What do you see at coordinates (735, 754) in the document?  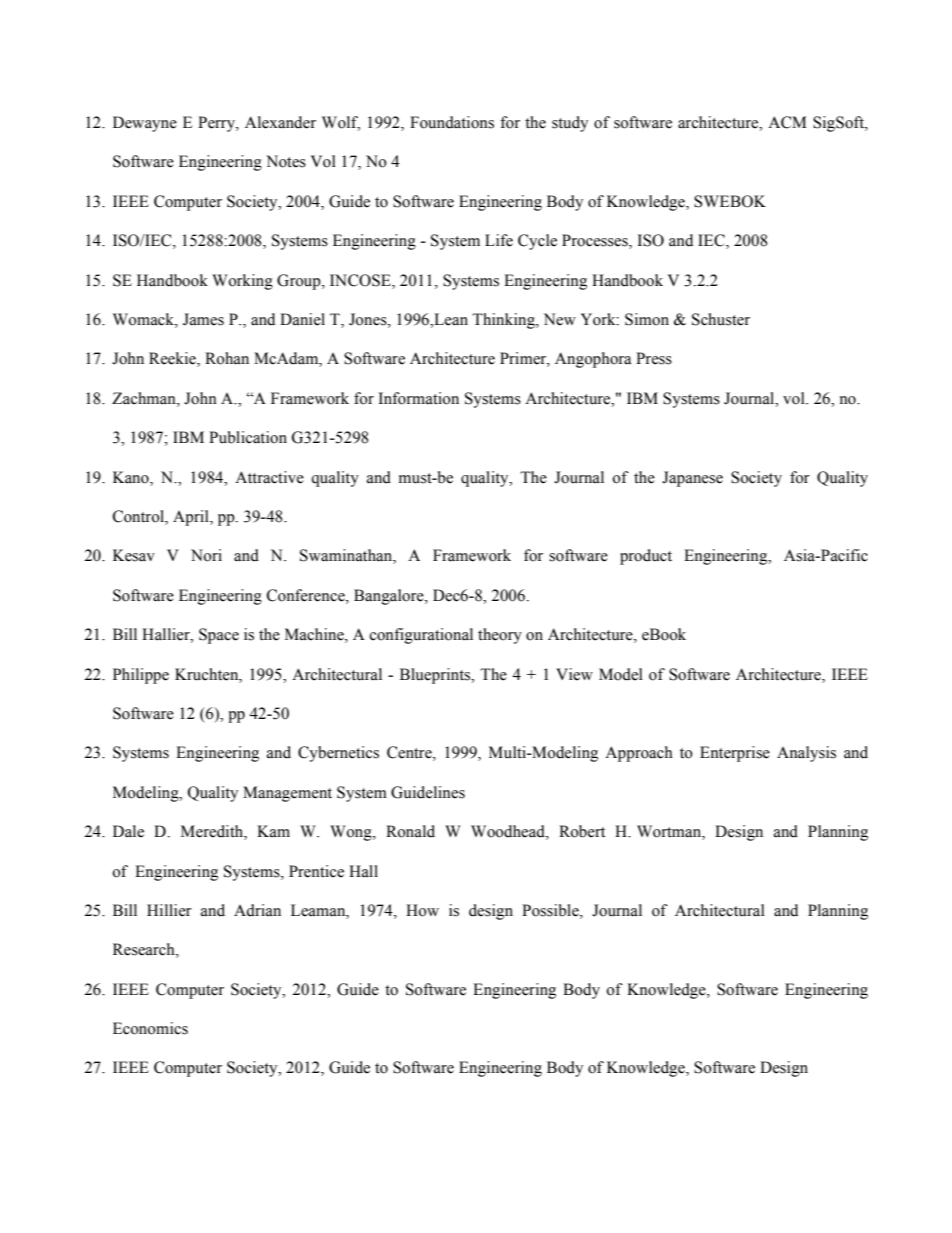 I see `Enterprise` at bounding box center [735, 754].
